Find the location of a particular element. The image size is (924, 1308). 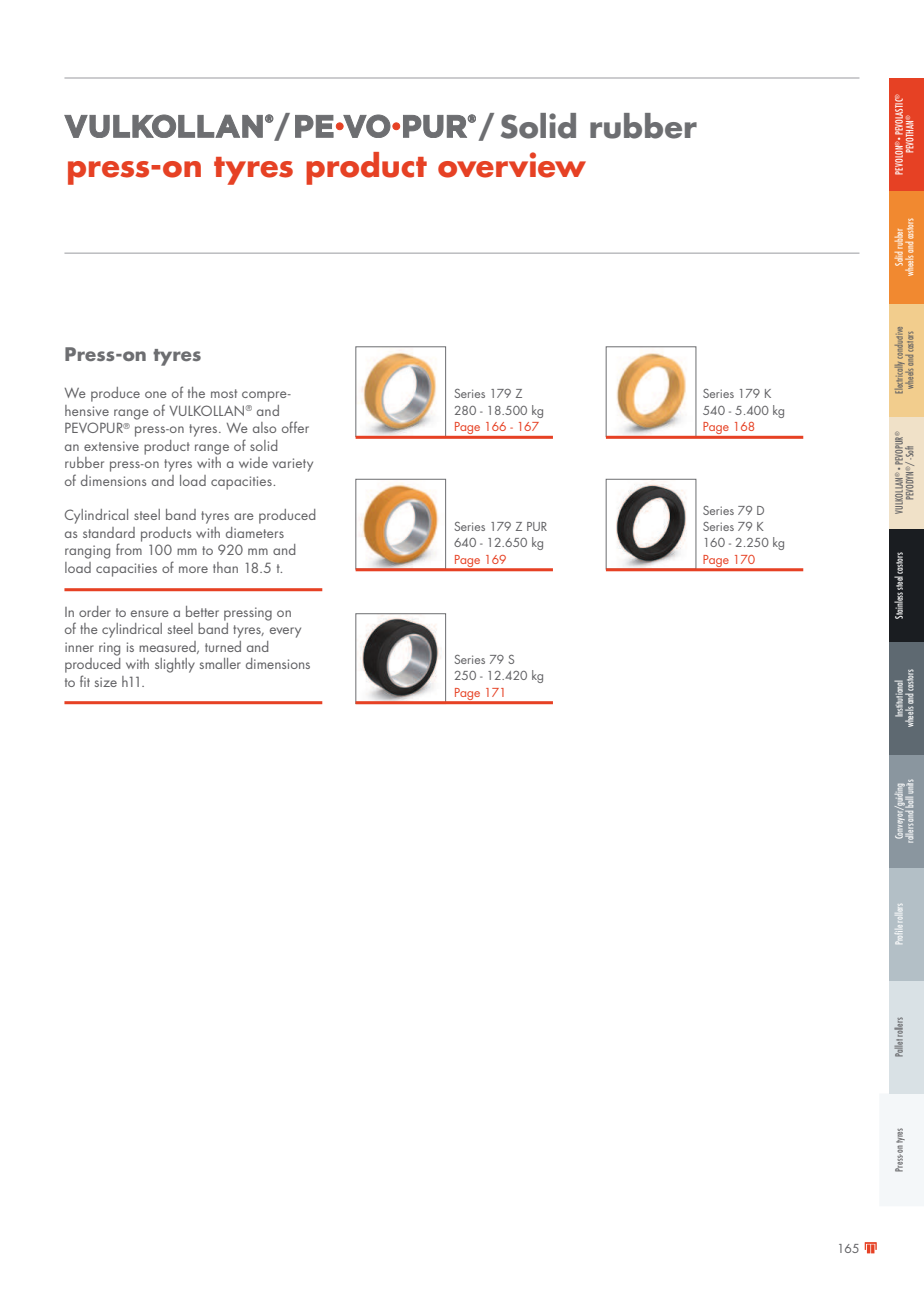

extensive is located at coordinates (111, 446).
